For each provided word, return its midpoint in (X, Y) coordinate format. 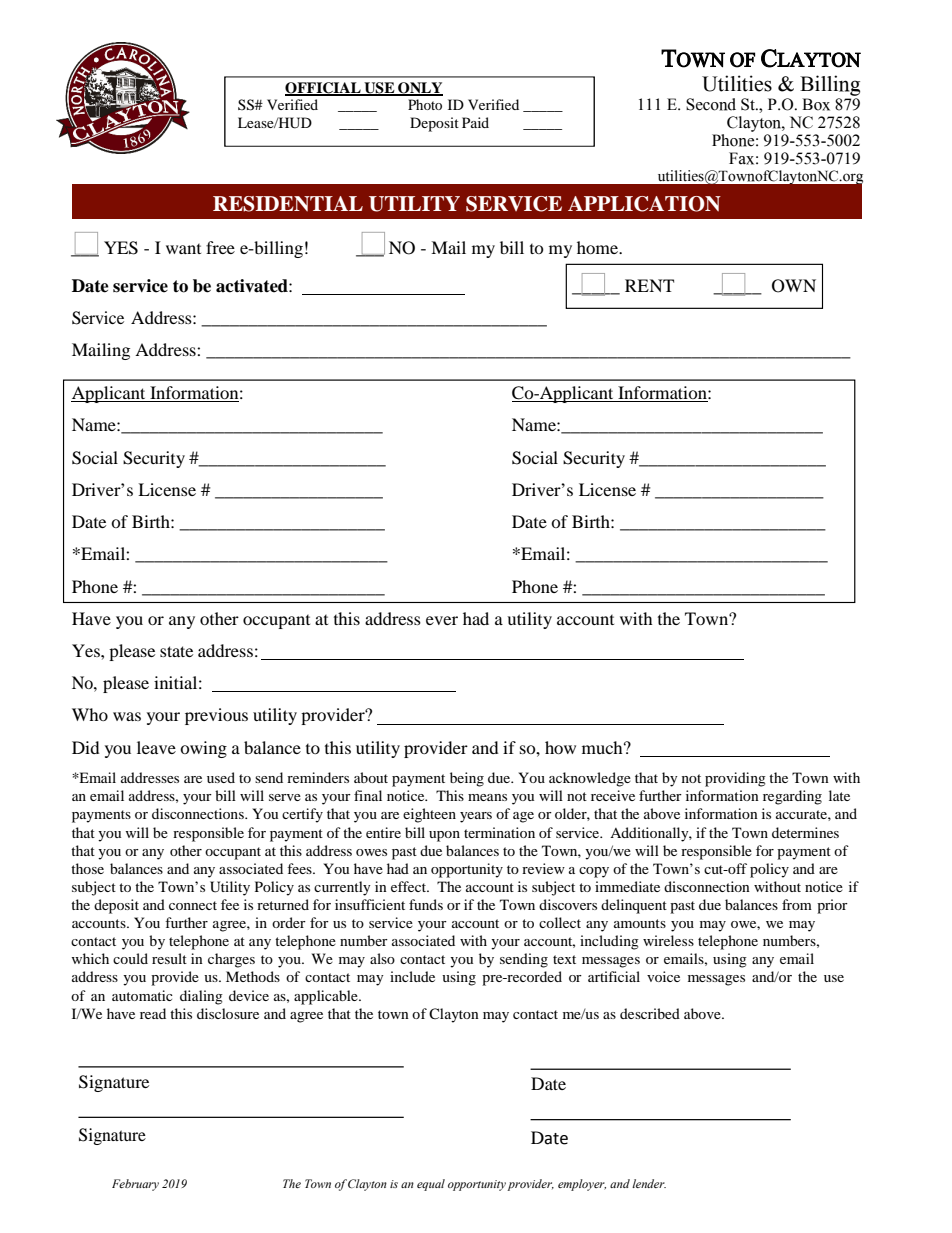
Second (711, 104)
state (176, 651)
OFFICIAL (324, 89)
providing (735, 779)
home (599, 247)
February (135, 1185)
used (221, 777)
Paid (475, 122)
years (476, 817)
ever (442, 620)
